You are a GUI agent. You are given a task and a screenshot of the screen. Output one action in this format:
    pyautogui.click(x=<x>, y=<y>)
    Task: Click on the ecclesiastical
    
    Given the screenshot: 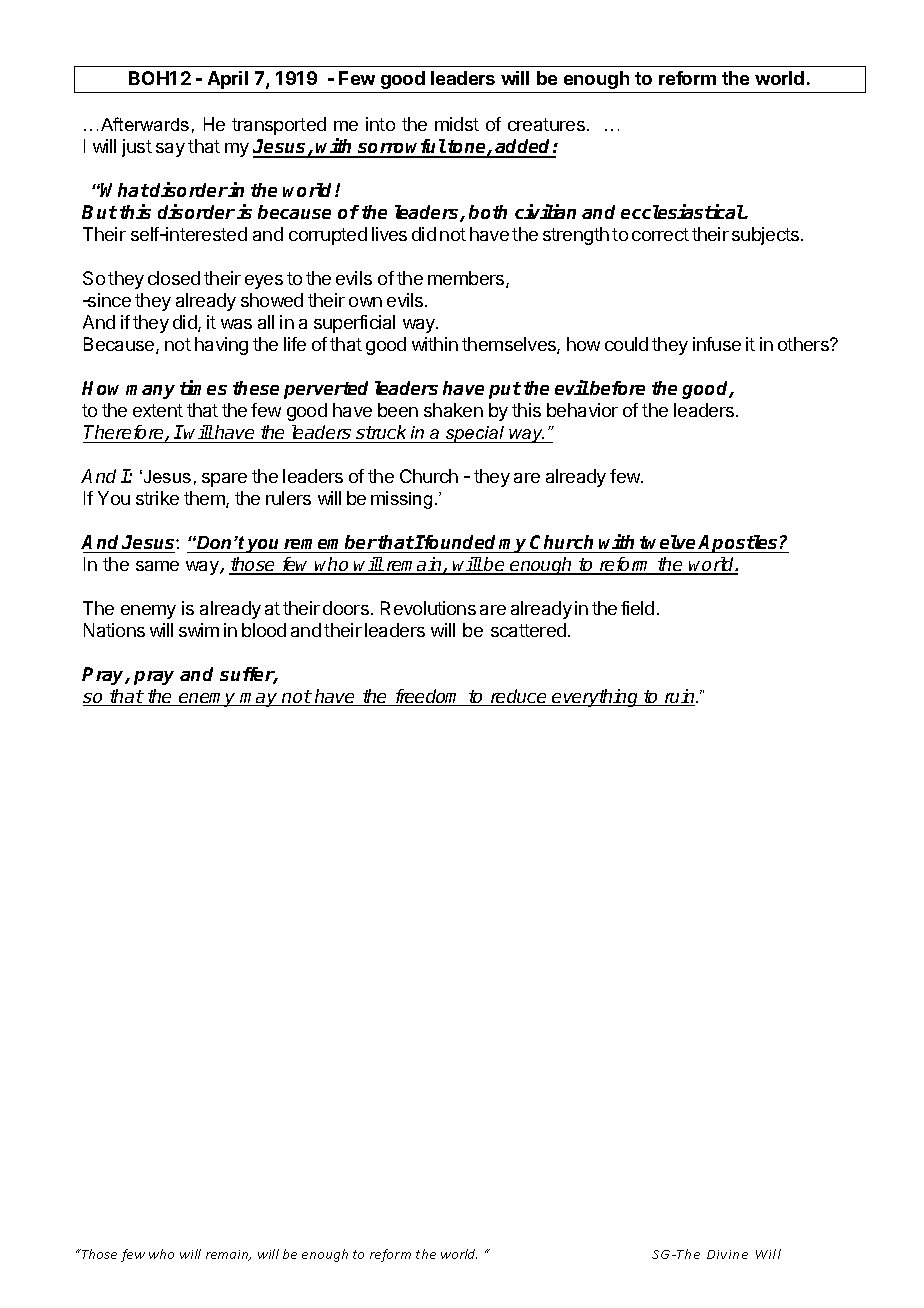 What is the action you would take?
    pyautogui.click(x=683, y=211)
